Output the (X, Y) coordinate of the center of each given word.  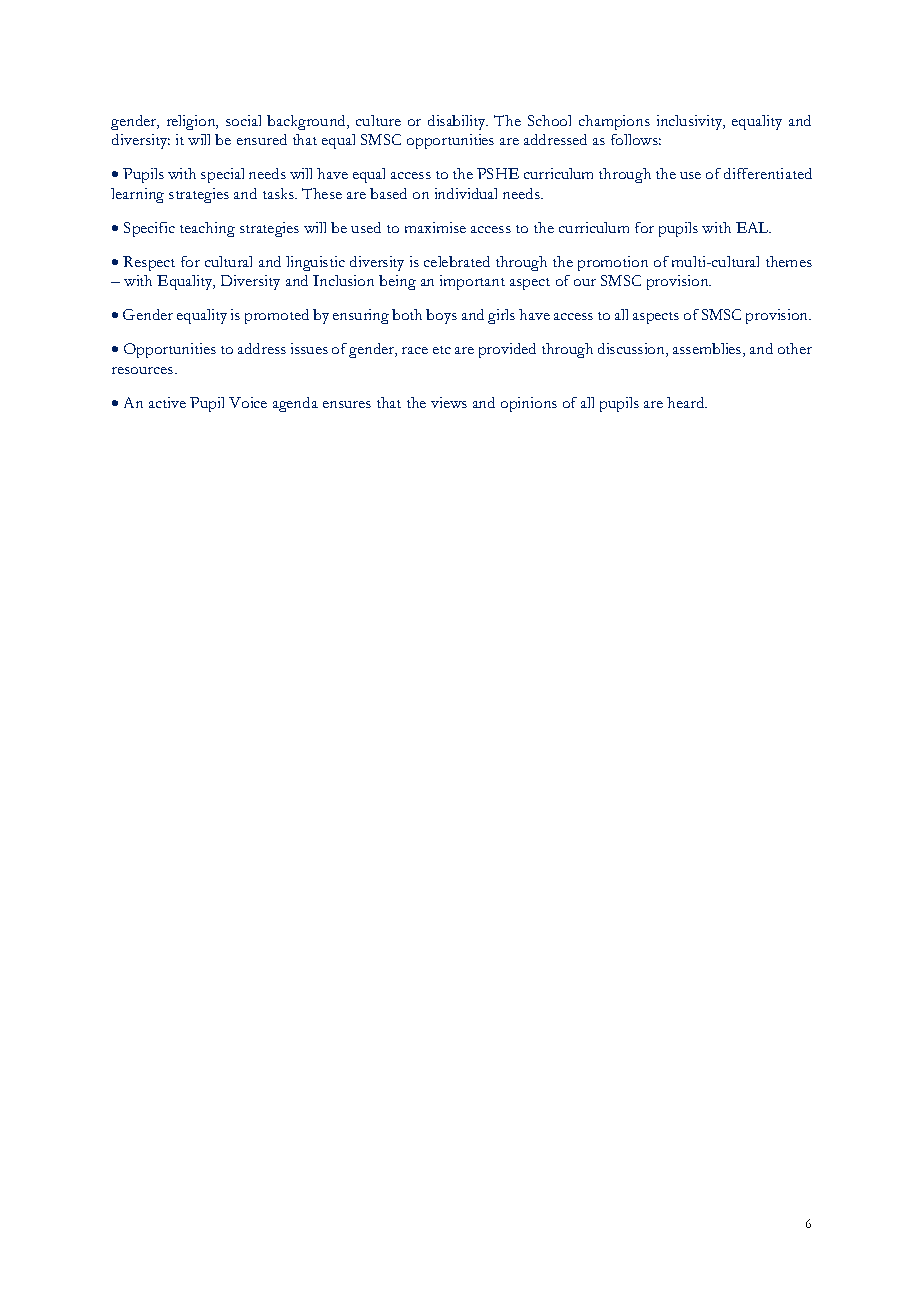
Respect (149, 263)
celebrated (457, 261)
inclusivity (691, 122)
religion (192, 122)
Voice (248, 402)
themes (789, 261)
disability (458, 122)
